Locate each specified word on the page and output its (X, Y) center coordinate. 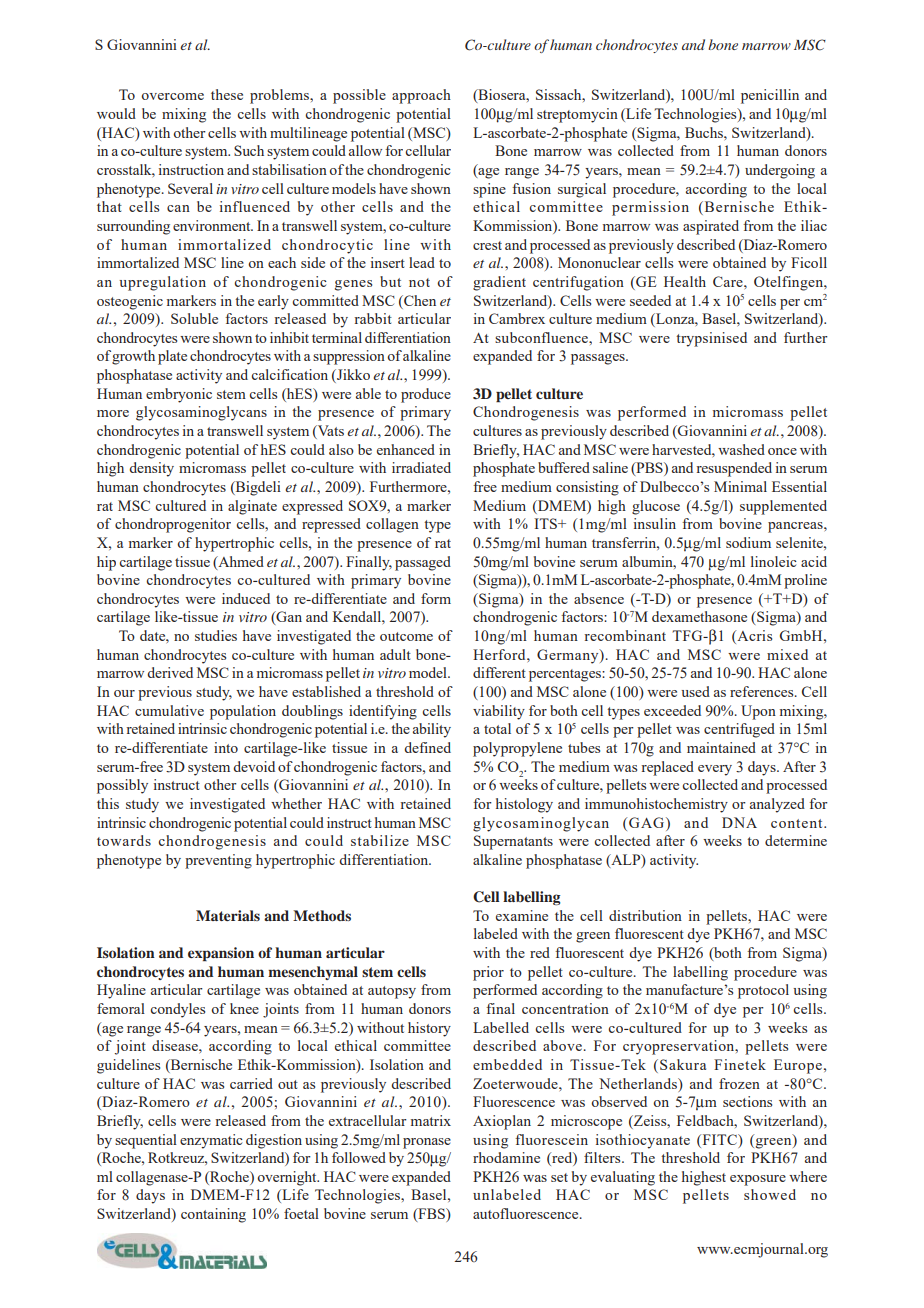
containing (213, 1215)
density (151, 469)
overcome (172, 96)
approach (421, 96)
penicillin (770, 96)
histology (524, 805)
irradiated (421, 467)
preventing (218, 861)
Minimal (740, 486)
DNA (739, 822)
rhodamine (506, 1157)
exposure (758, 1180)
